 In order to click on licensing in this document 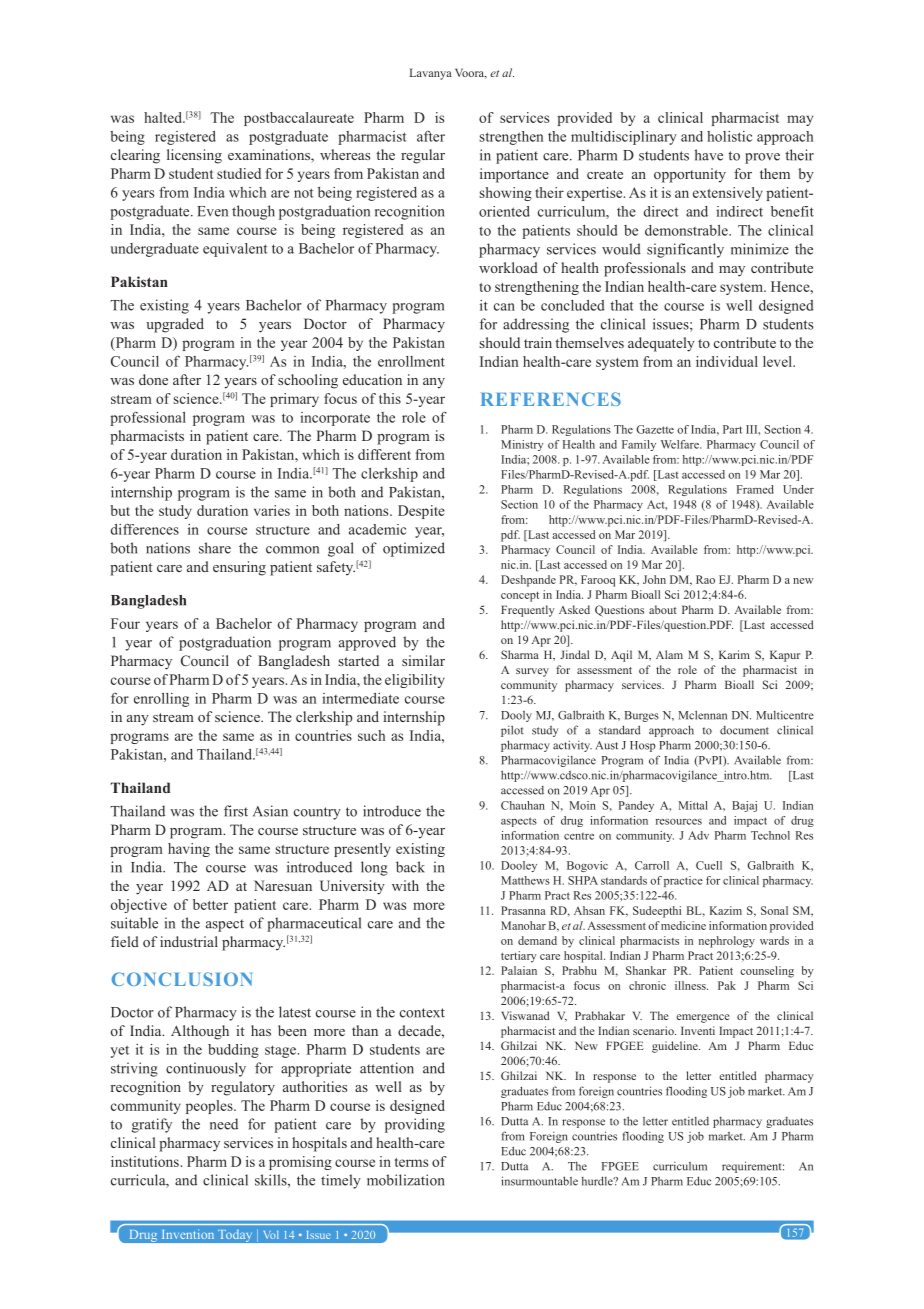, I will do `click(194, 156)`.
